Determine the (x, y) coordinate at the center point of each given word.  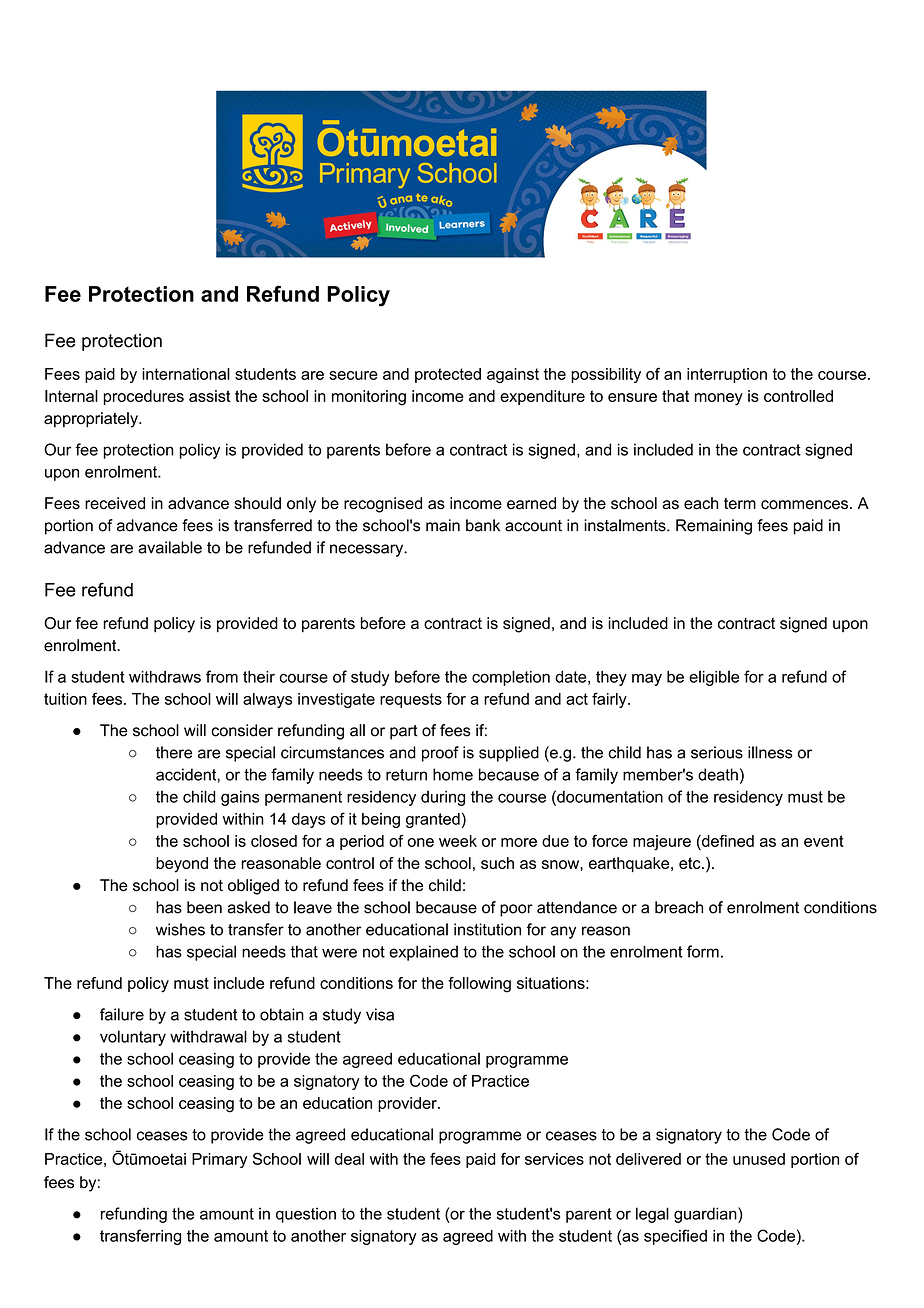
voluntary (133, 1038)
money (719, 399)
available (170, 547)
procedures (143, 397)
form (703, 951)
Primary (219, 1160)
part (404, 732)
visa (380, 1014)
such (497, 863)
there (174, 752)
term (740, 503)
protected (448, 375)
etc (691, 863)
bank (483, 525)
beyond (182, 865)
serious (717, 752)
